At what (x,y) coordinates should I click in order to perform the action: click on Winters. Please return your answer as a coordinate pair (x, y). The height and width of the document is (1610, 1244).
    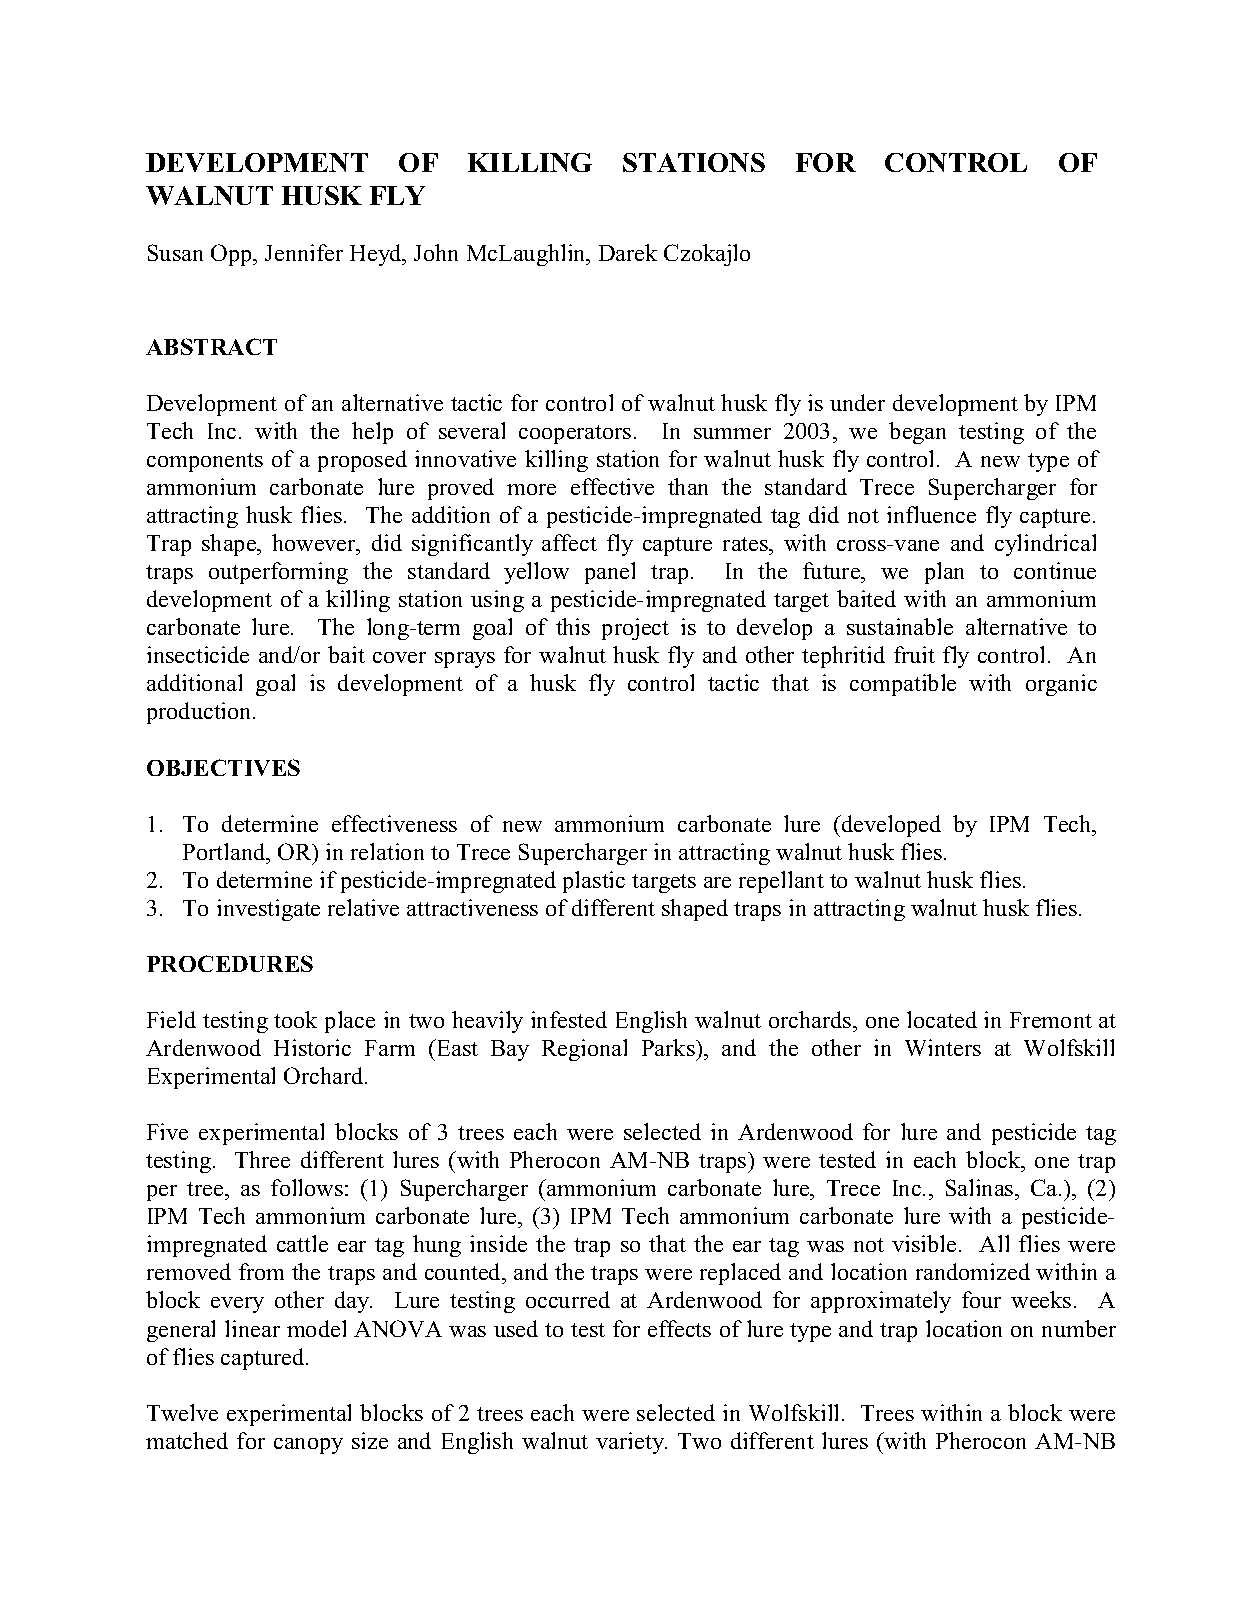
    Looking at the image, I should click on (943, 1047).
